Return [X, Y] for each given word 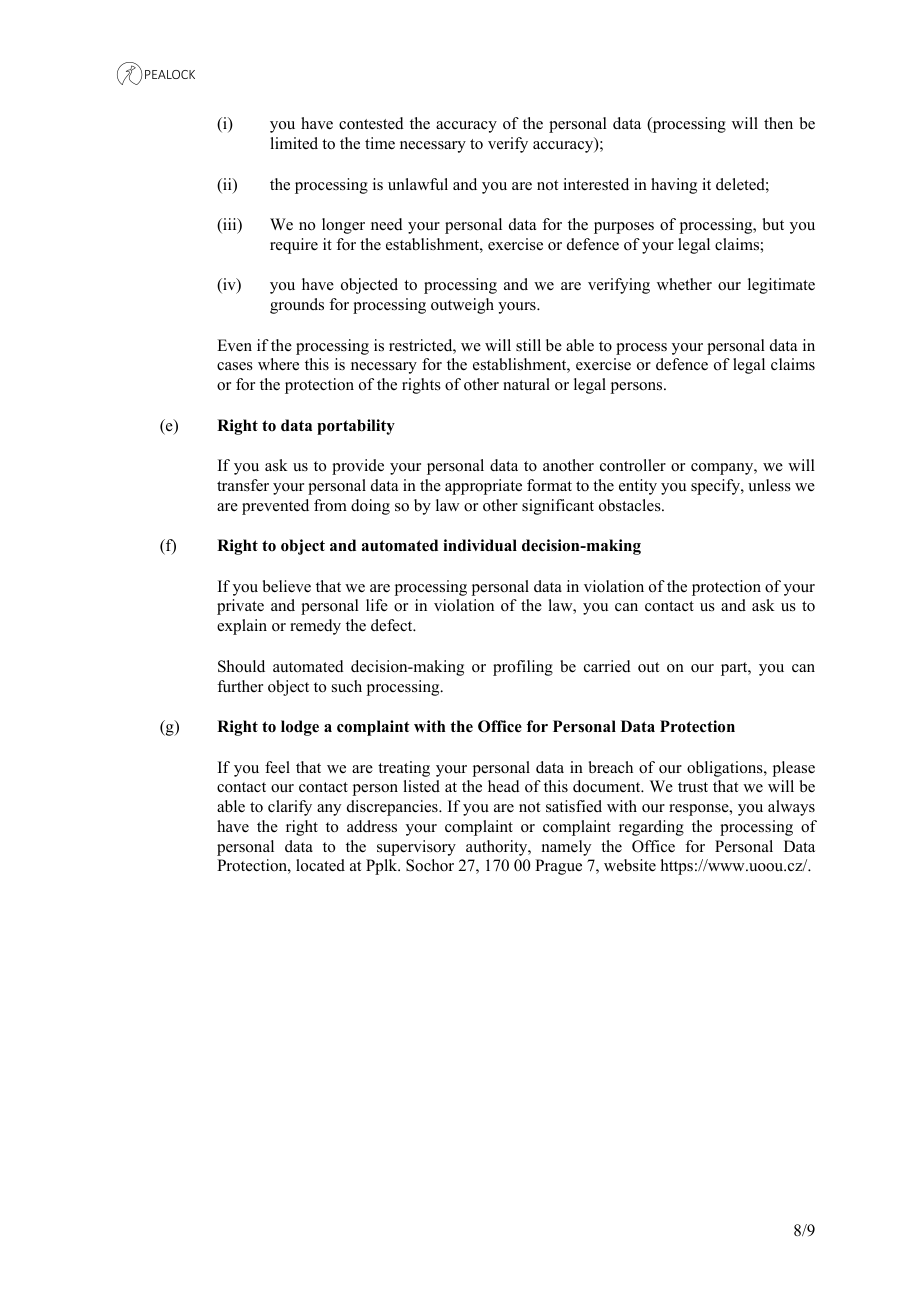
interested [596, 184]
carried [607, 666]
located [320, 865]
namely [566, 848]
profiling [523, 668]
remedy [315, 627]
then [778, 123]
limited [294, 143]
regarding [651, 828]
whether [684, 284]
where [278, 364]
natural [526, 384]
